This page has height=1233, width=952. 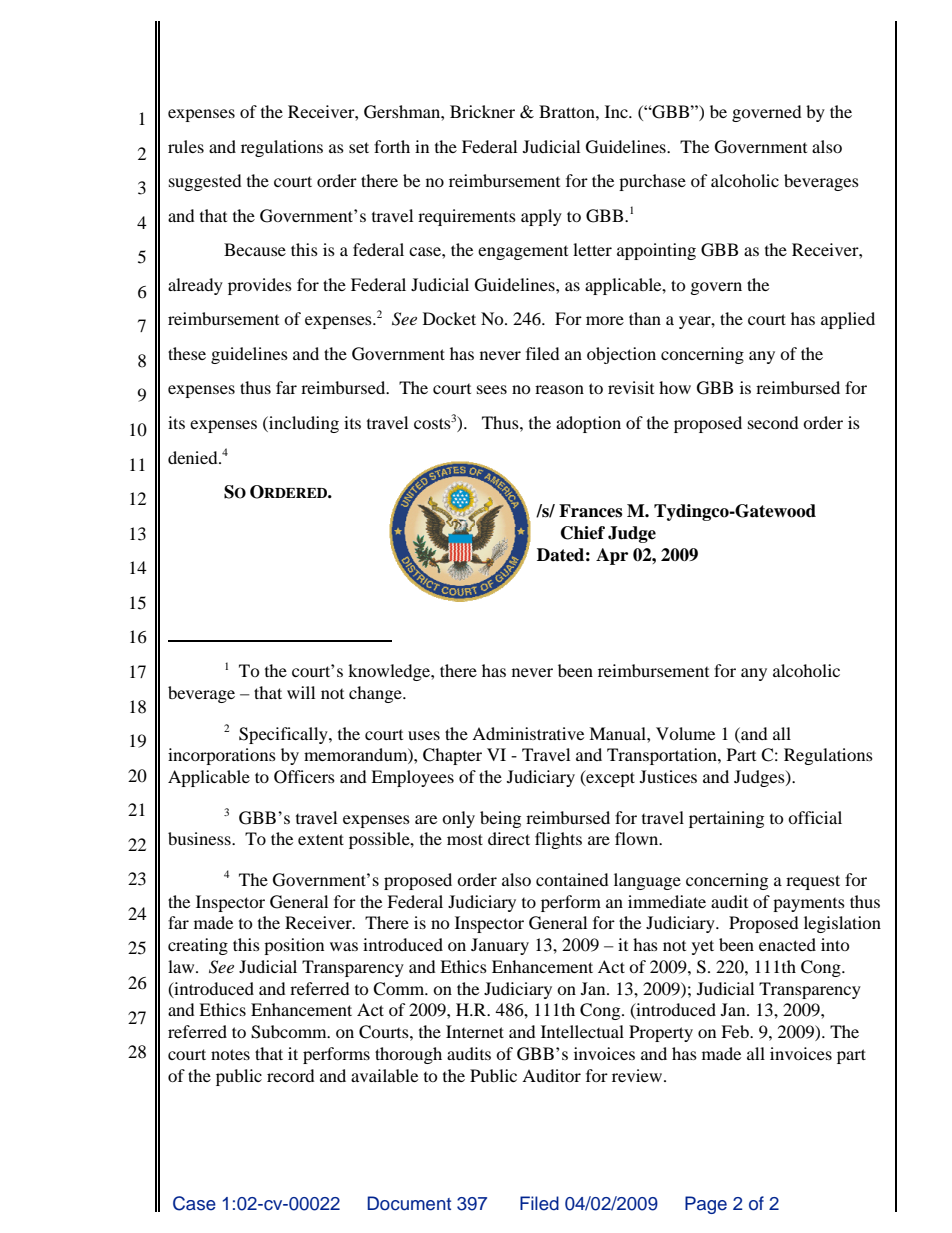 I want to click on January, so click(x=500, y=946).
